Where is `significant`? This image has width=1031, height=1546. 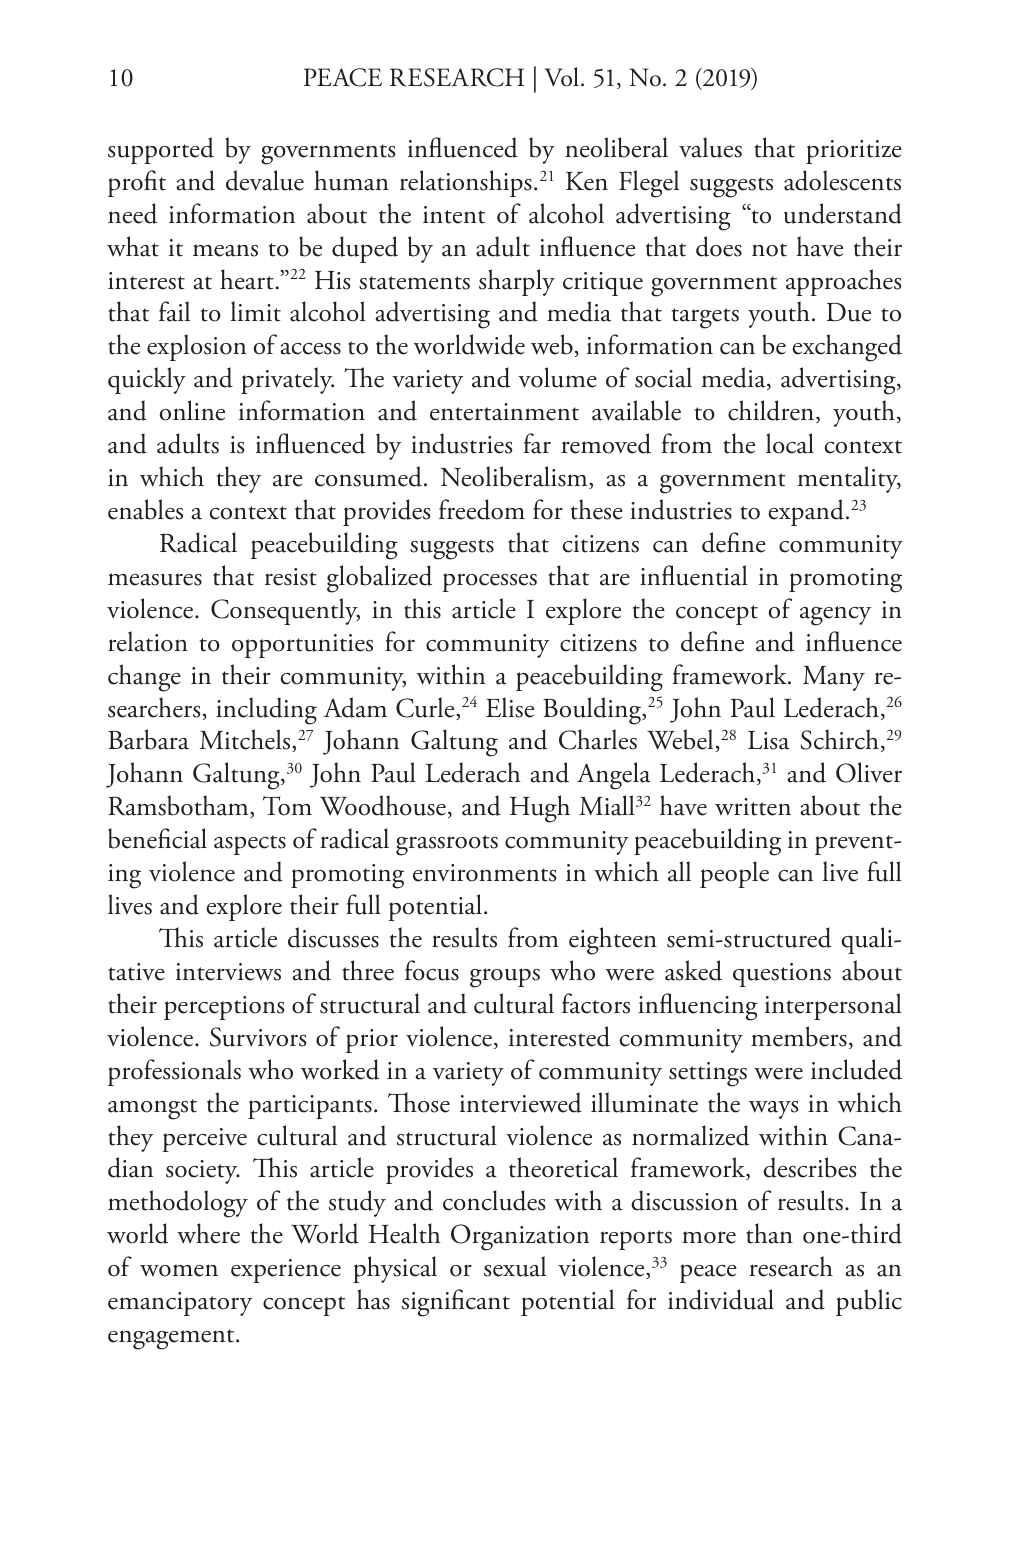 significant is located at coordinates (456, 1303).
